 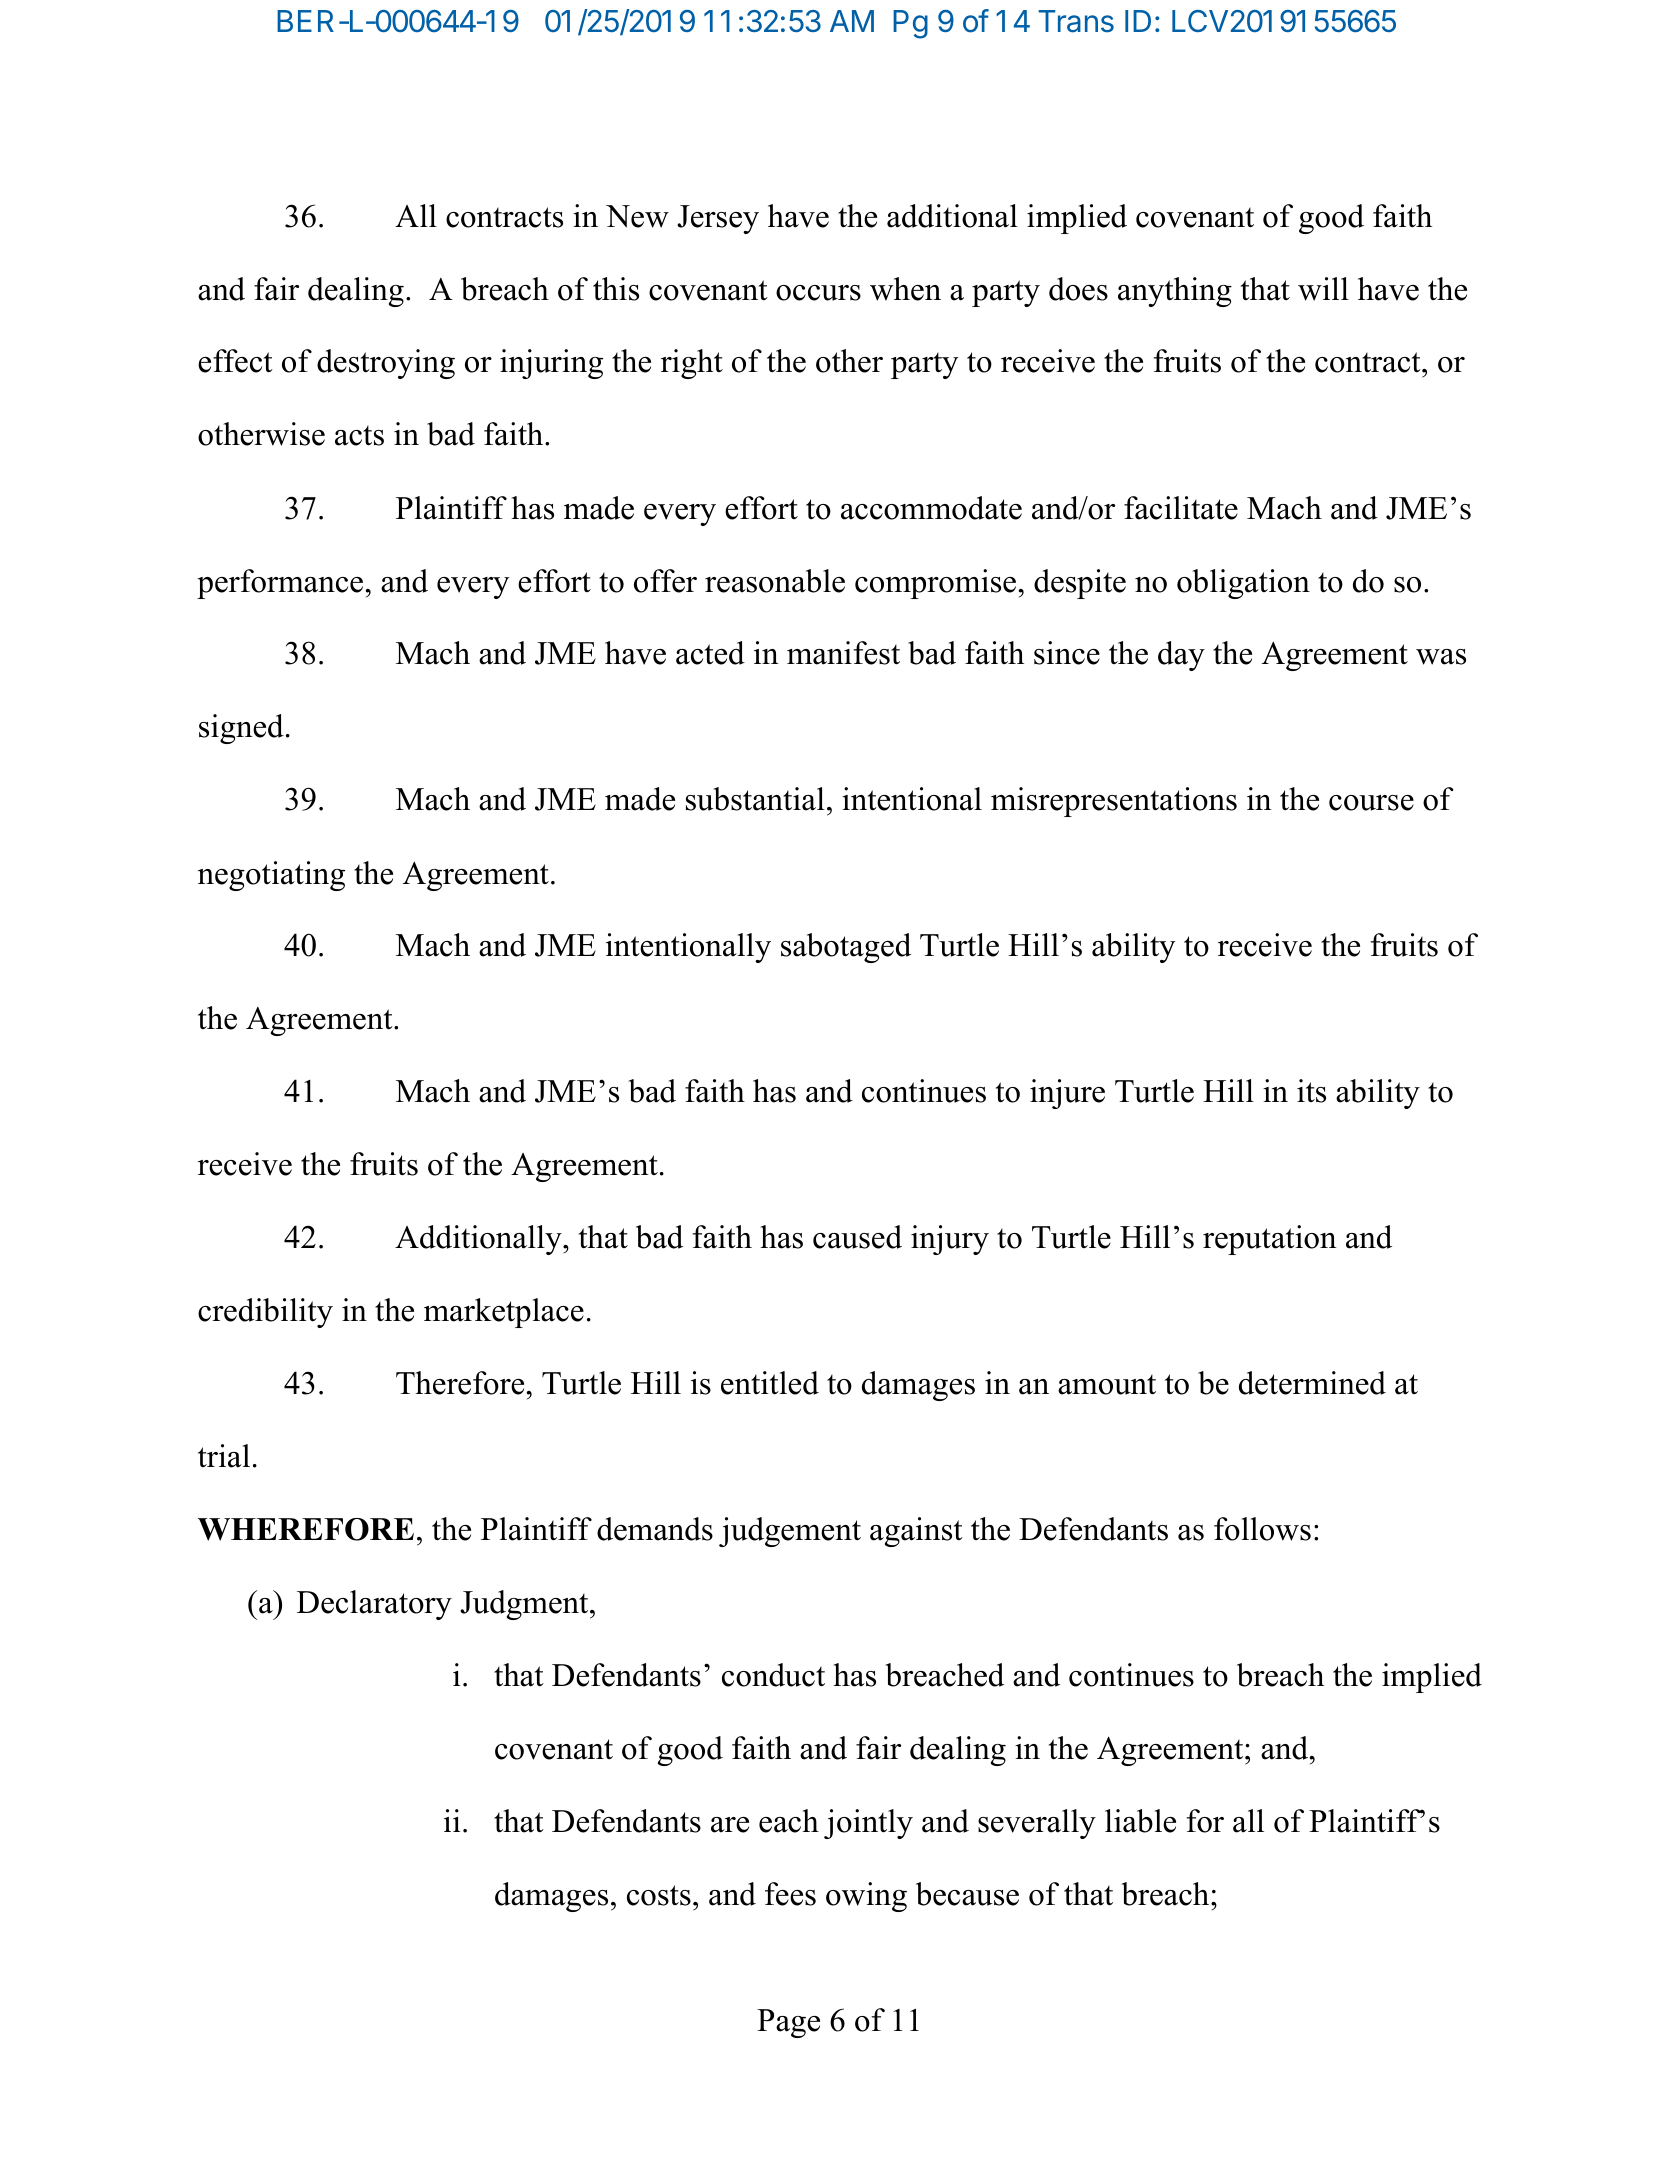 I want to click on Trans, so click(x=1076, y=21).
